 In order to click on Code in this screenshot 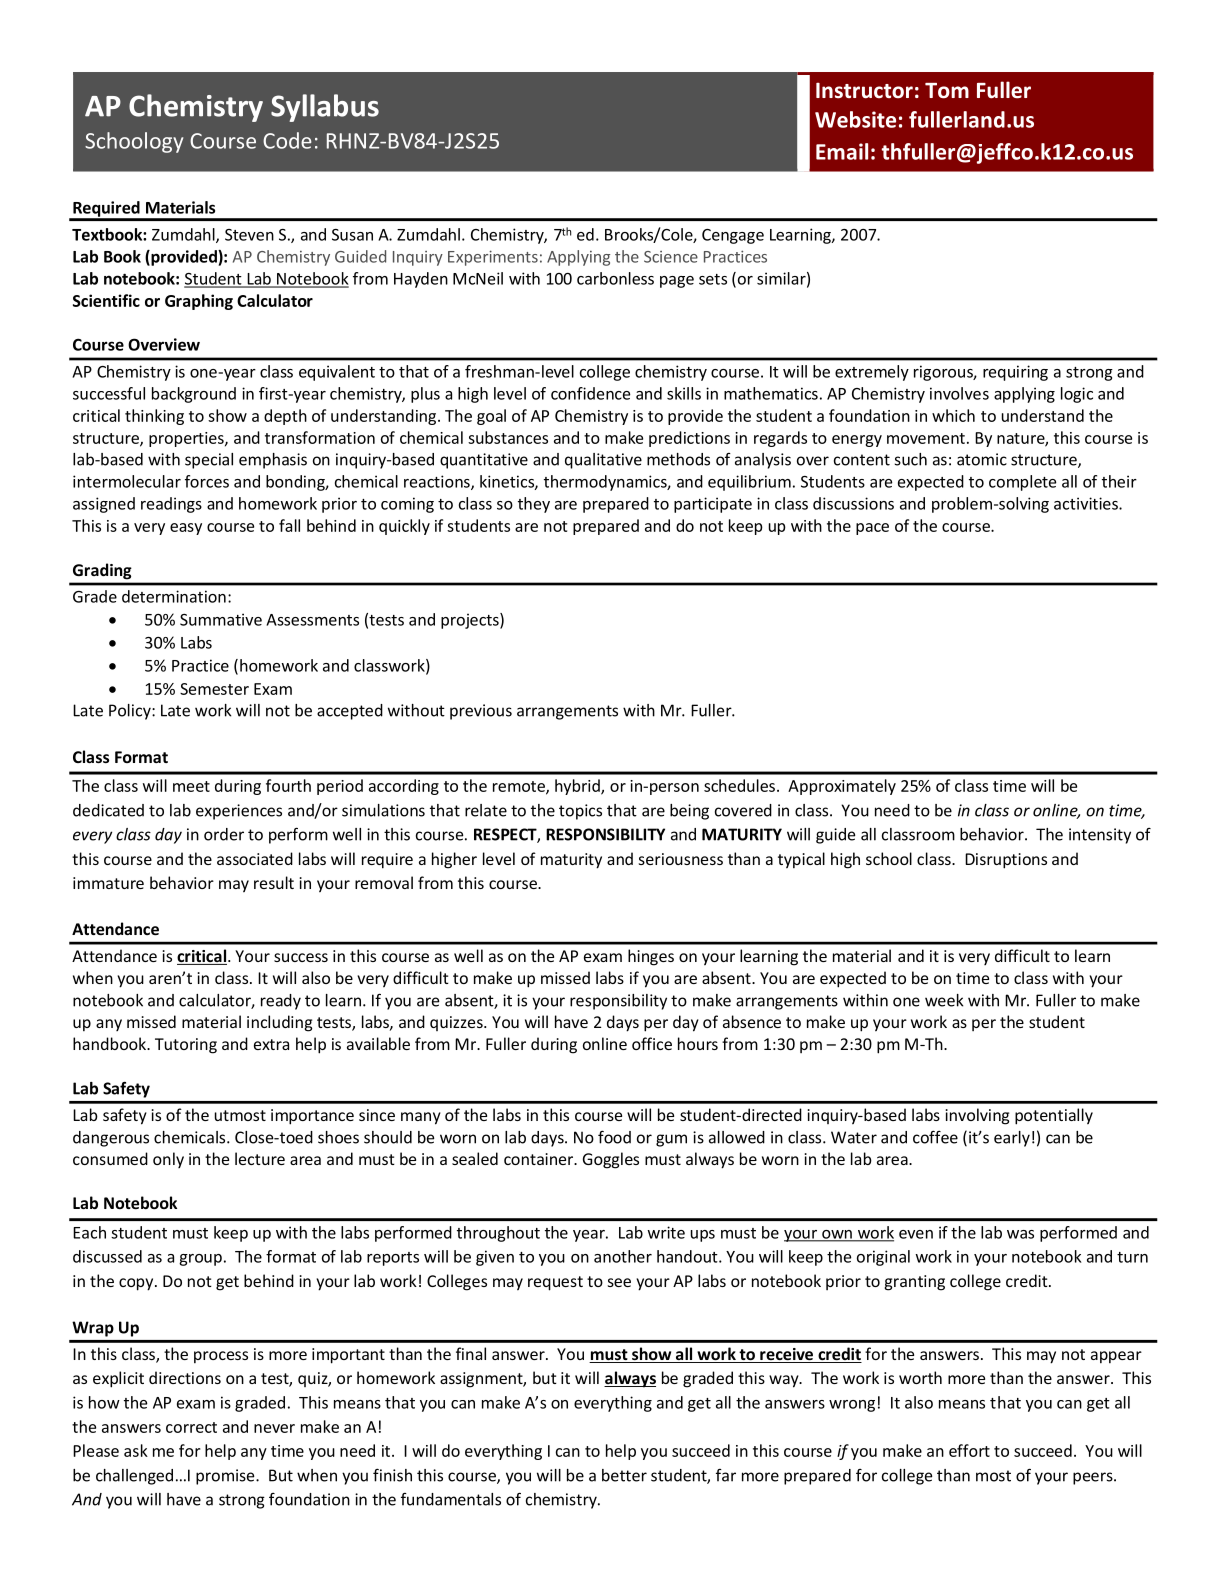, I will do `click(287, 140)`.
